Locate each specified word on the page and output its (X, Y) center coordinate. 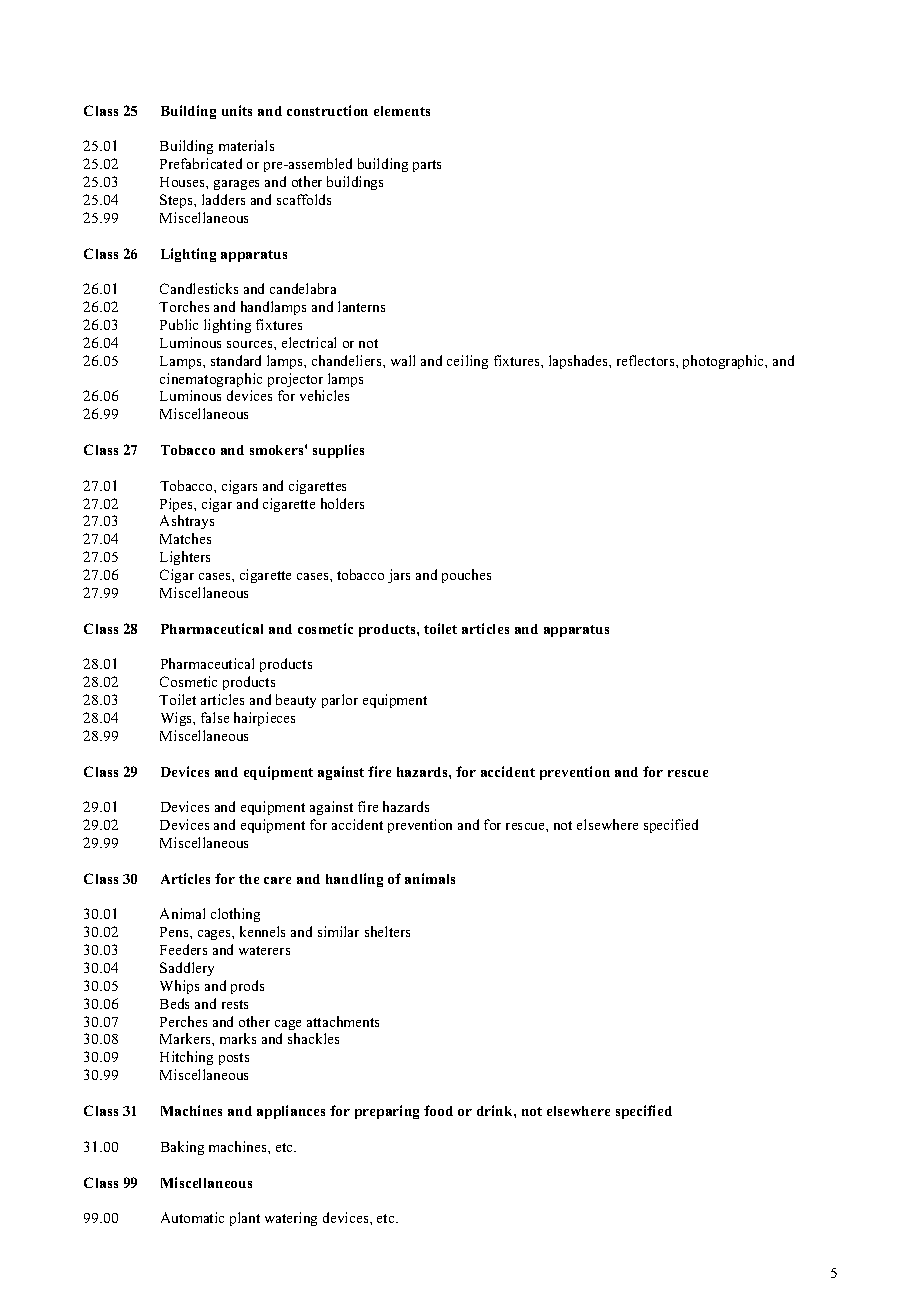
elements (402, 111)
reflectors (647, 360)
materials (246, 145)
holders (342, 503)
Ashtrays (187, 522)
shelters (387, 931)
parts (427, 166)
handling (354, 880)
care (277, 880)
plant (245, 1219)
